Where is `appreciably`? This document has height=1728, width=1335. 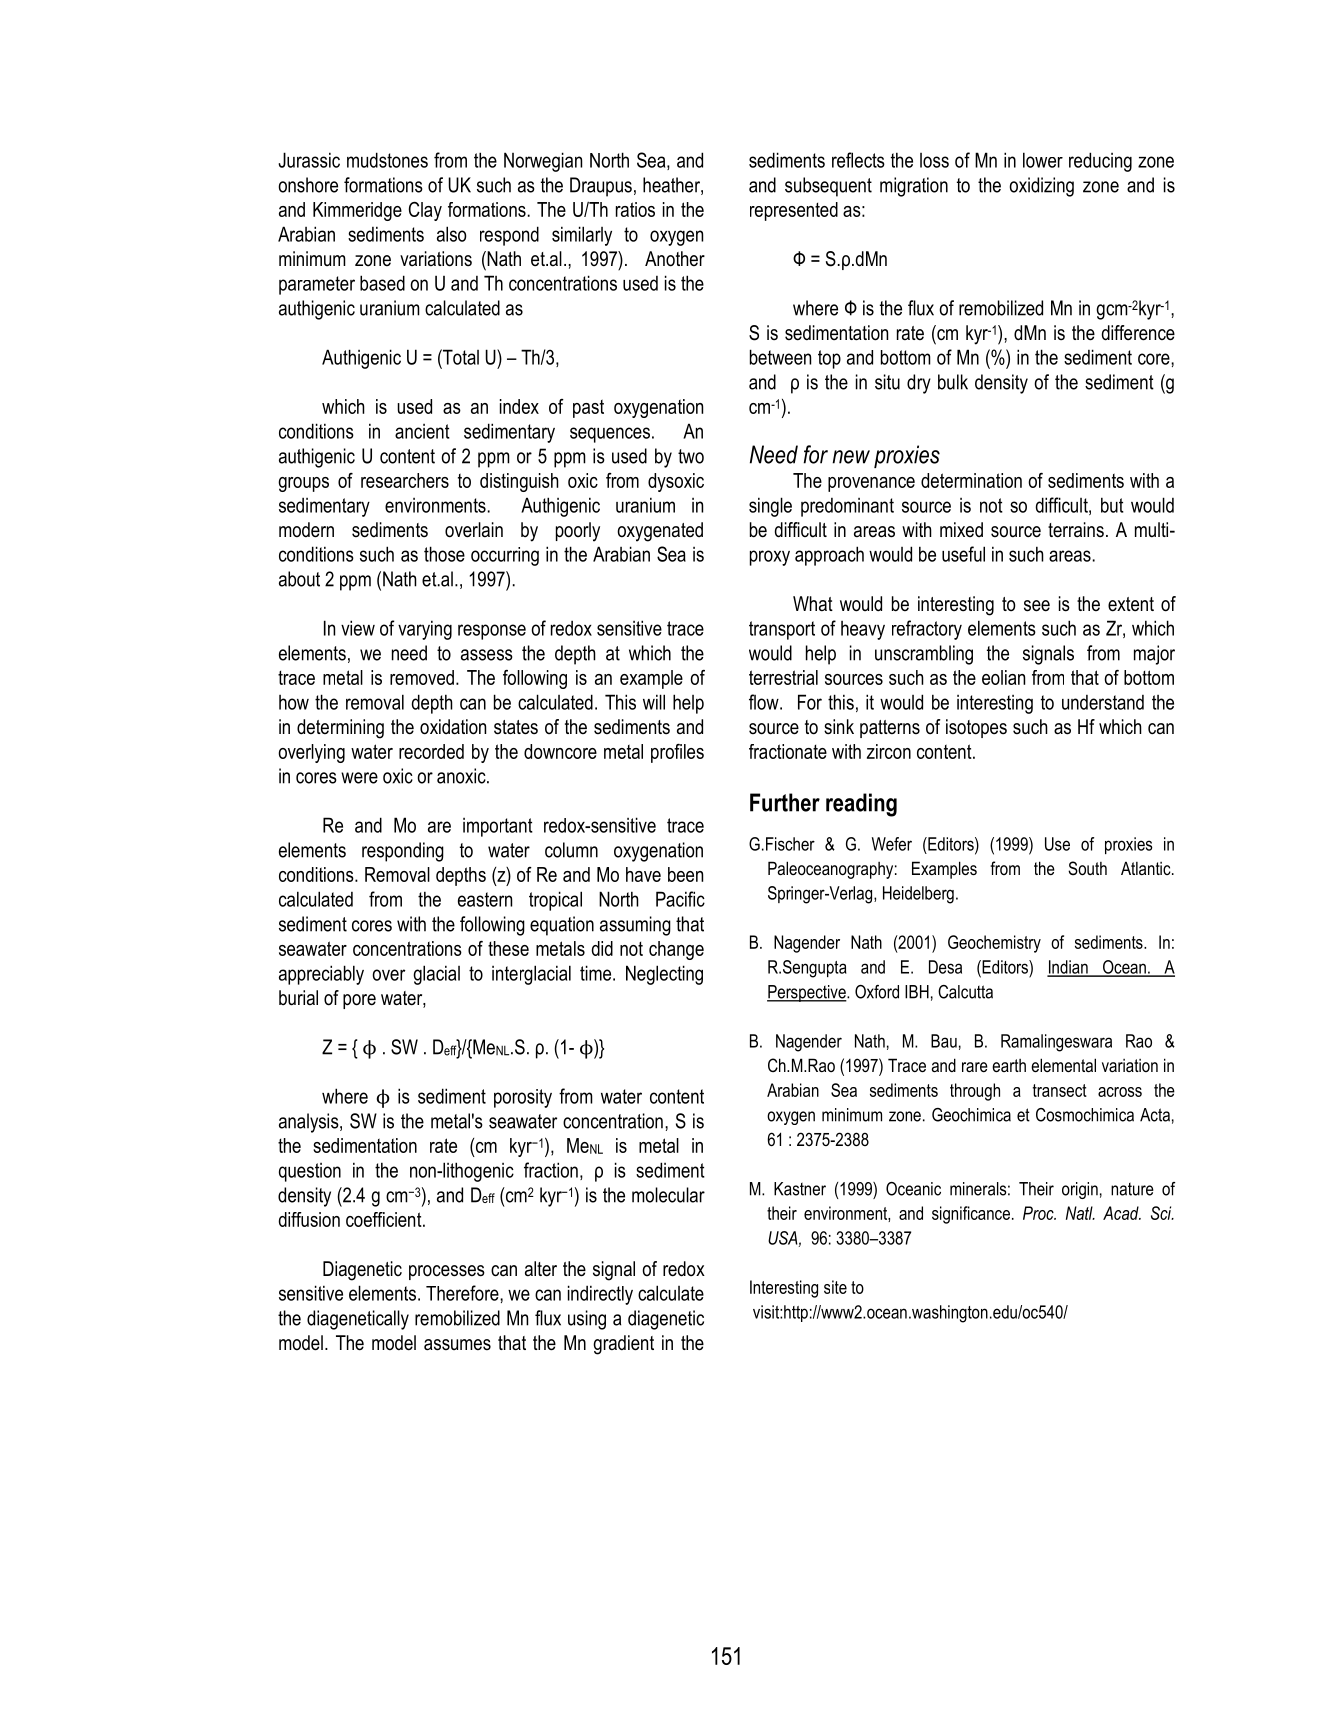 appreciably is located at coordinates (321, 975).
